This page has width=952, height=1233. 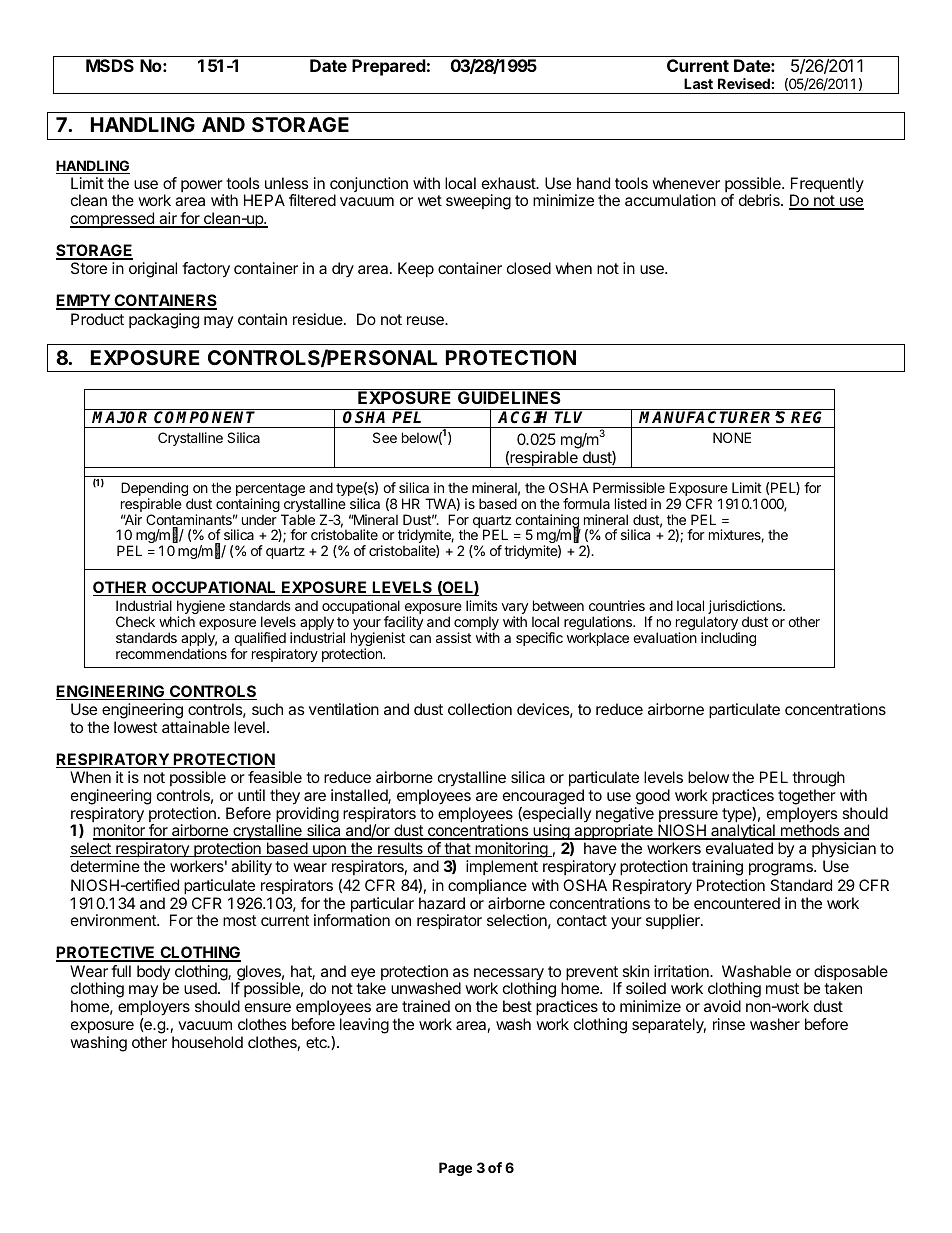 What do you see at coordinates (732, 437) in the page?
I see `NONE` at bounding box center [732, 437].
